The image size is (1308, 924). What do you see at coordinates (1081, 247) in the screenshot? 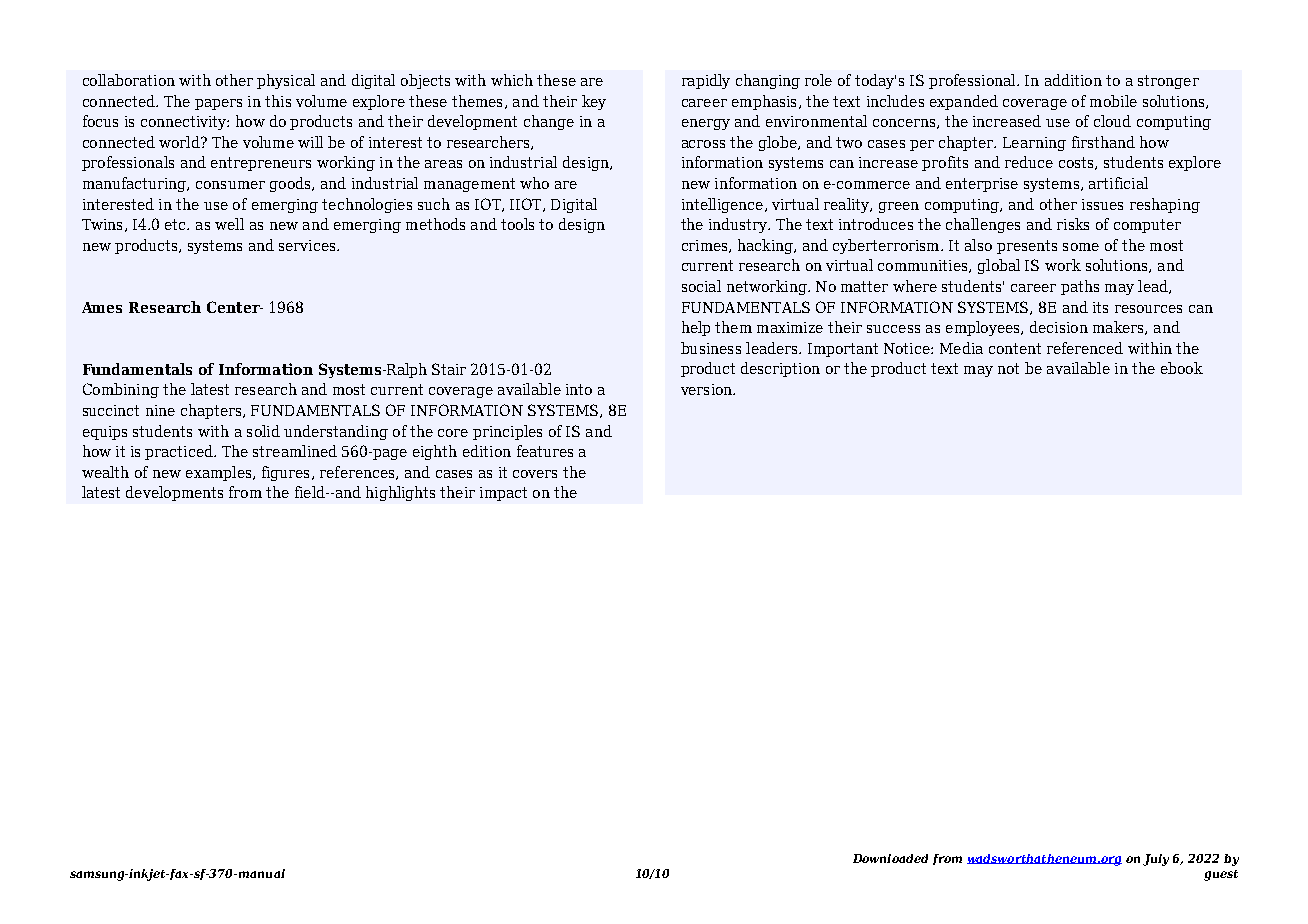
I see `some` at bounding box center [1081, 247].
